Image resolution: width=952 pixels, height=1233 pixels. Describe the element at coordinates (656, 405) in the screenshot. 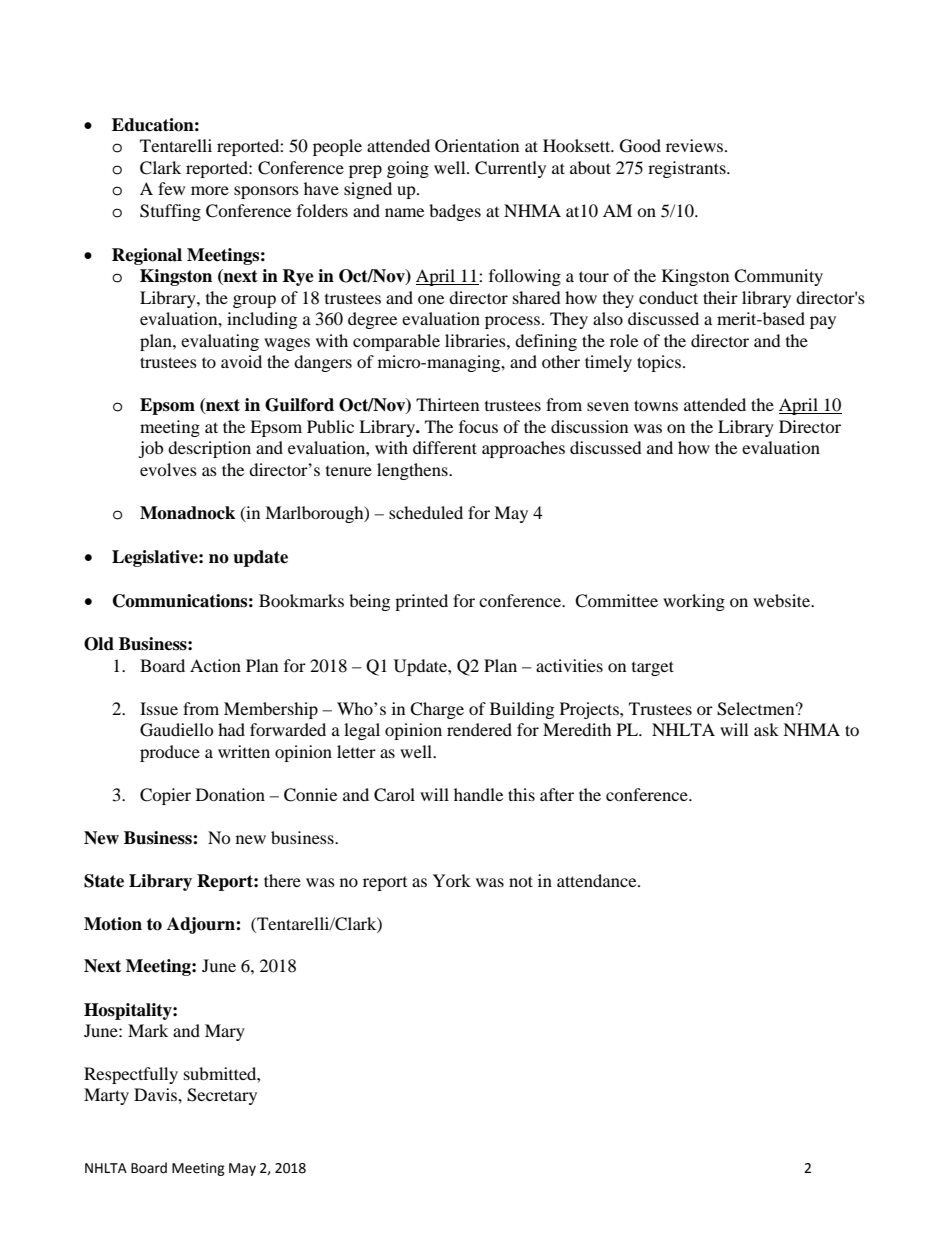

I see `towns` at that location.
